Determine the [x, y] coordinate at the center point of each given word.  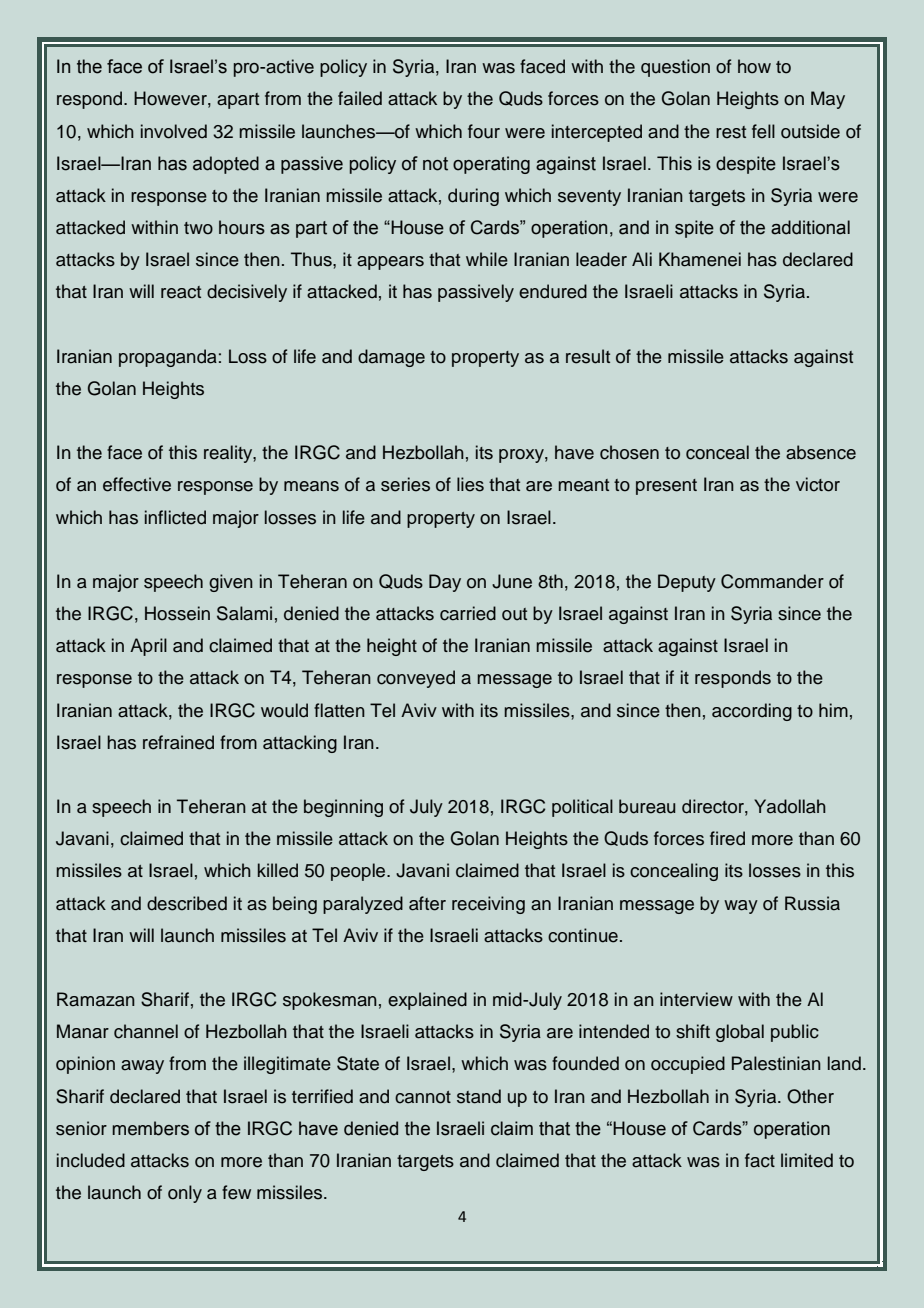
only [185, 1194]
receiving [488, 905]
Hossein [177, 613]
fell [763, 131]
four [484, 131]
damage [391, 358]
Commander [772, 581]
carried [468, 613]
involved [174, 131]
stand [479, 1096]
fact [760, 1160]
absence [821, 452]
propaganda [168, 358]
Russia [812, 903]
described [187, 903]
